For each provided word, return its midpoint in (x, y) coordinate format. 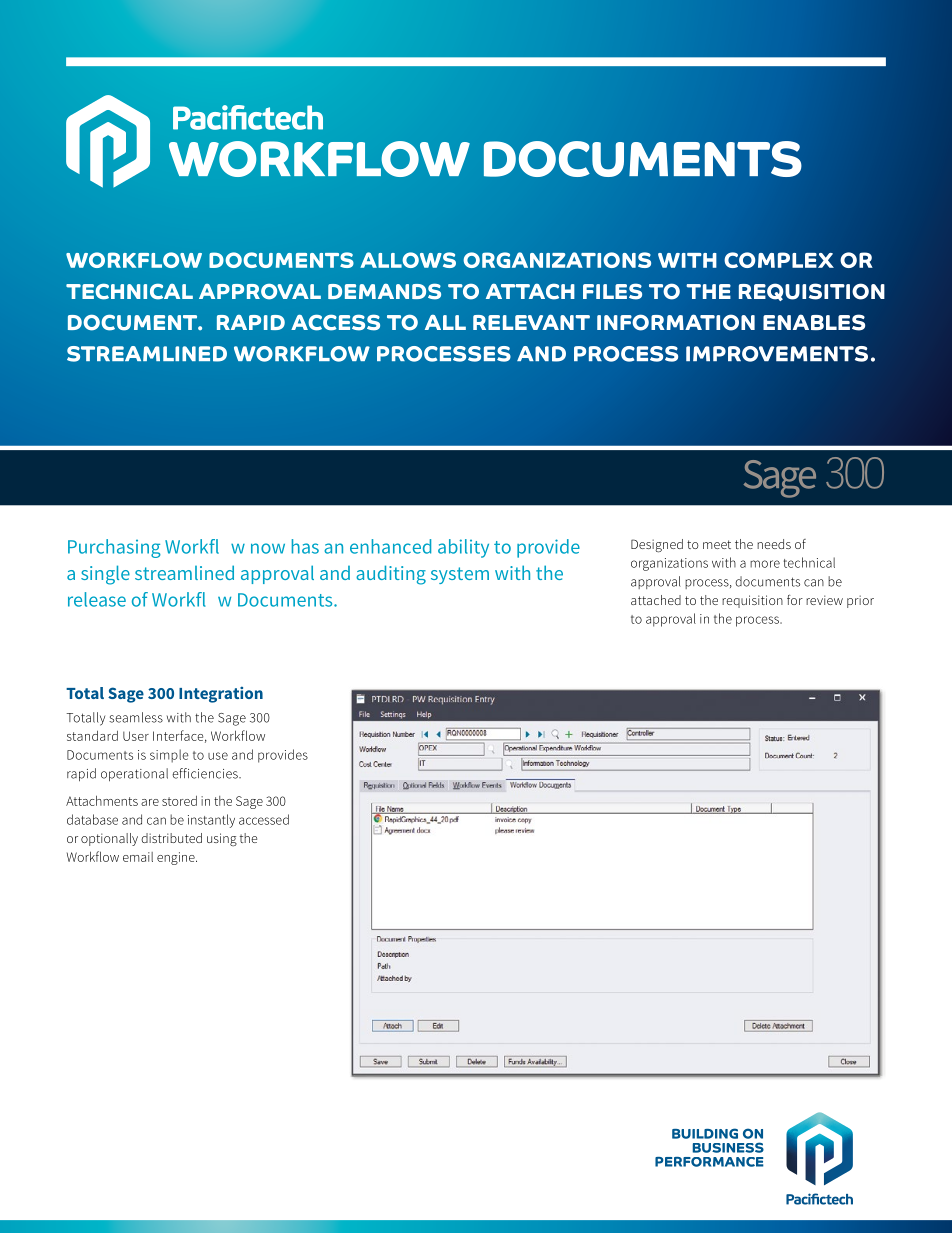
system (460, 575)
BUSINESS (728, 1147)
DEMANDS (384, 291)
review (824, 600)
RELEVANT (531, 322)
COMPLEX (779, 260)
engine (177, 858)
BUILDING (705, 1133)
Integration (221, 694)
